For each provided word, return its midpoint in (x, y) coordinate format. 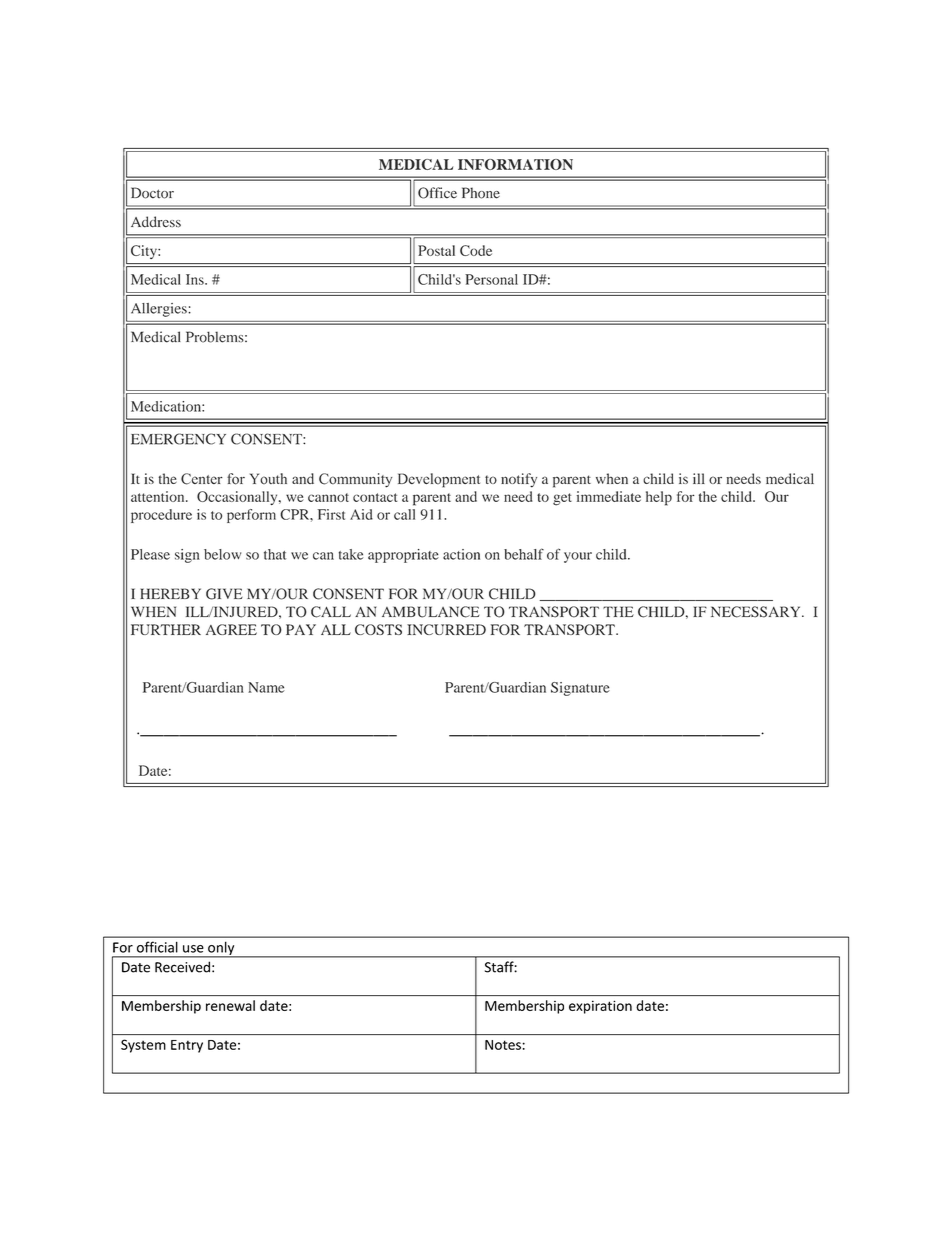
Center (202, 479)
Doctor (152, 193)
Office (437, 193)
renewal (230, 1005)
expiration (600, 1007)
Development (439, 480)
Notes (504, 1045)
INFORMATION (515, 164)
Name (266, 687)
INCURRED (446, 629)
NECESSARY (757, 612)
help (659, 498)
